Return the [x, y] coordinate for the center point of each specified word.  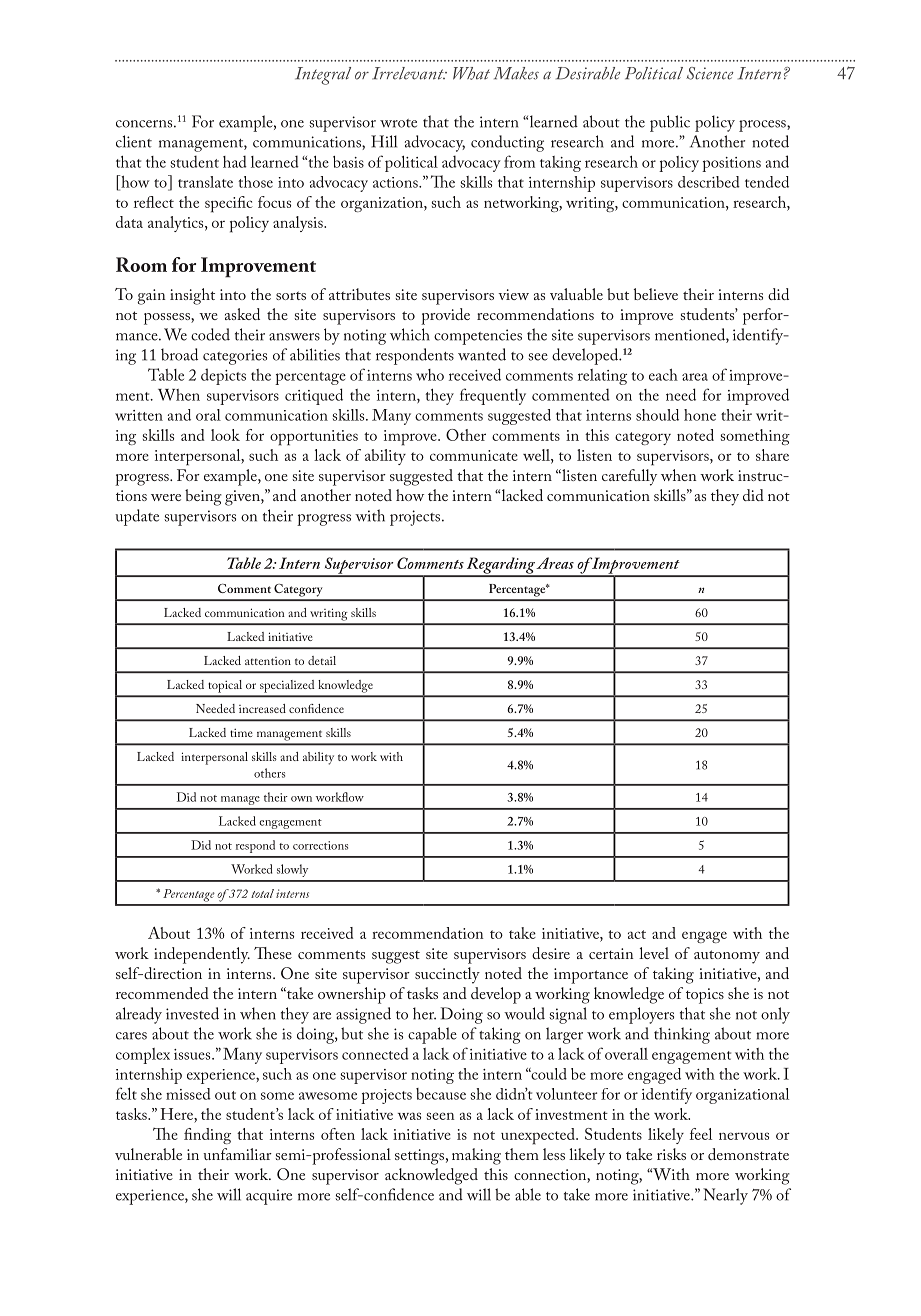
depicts [223, 376]
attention [268, 661]
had [235, 161]
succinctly [447, 975]
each [663, 375]
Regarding [500, 566]
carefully [629, 477]
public [670, 123]
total [262, 893]
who [430, 375]
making [476, 1156]
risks [671, 1154]
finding [207, 1136]
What [471, 73]
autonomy [727, 957]
